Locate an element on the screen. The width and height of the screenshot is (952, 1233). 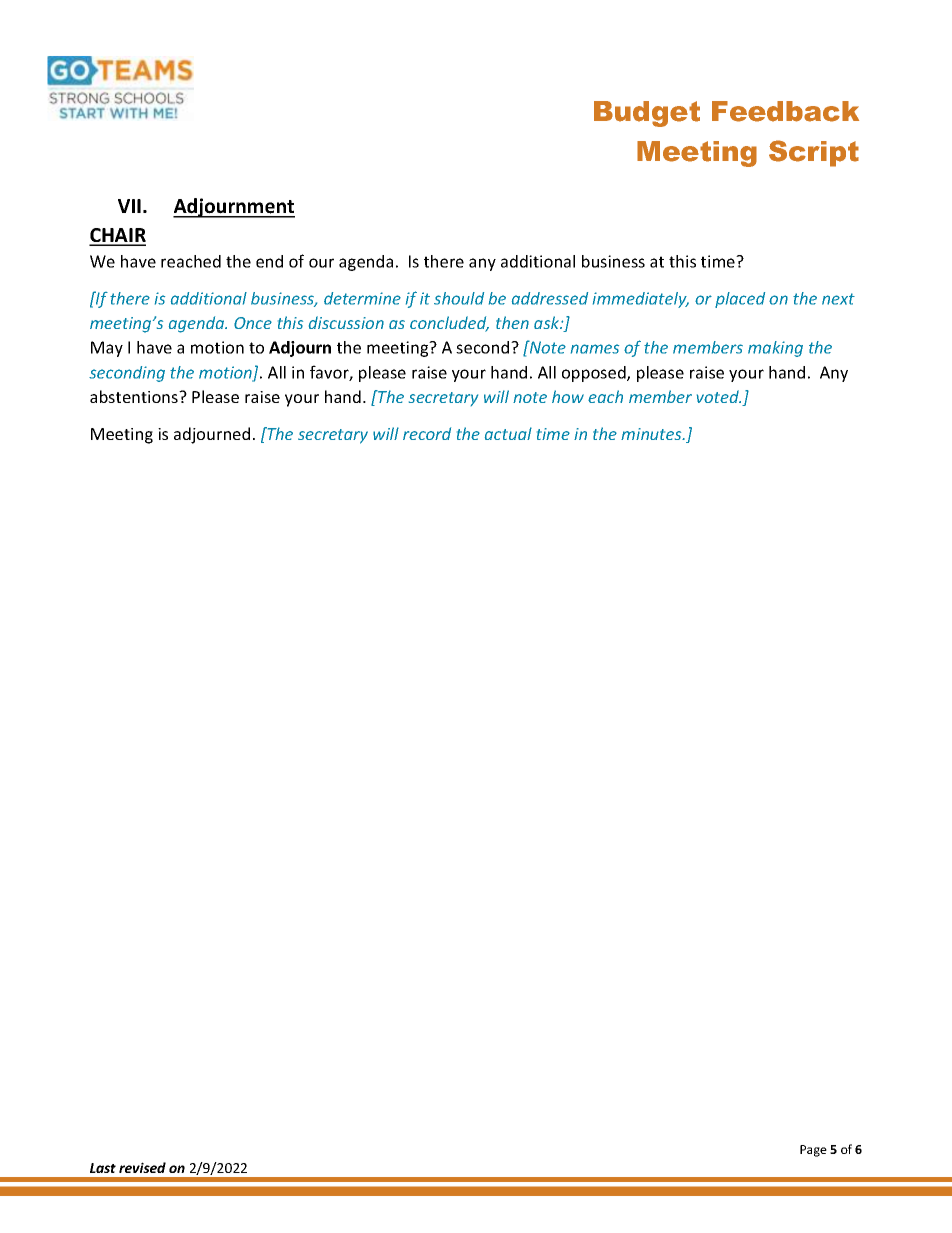
Last is located at coordinates (103, 1168).
